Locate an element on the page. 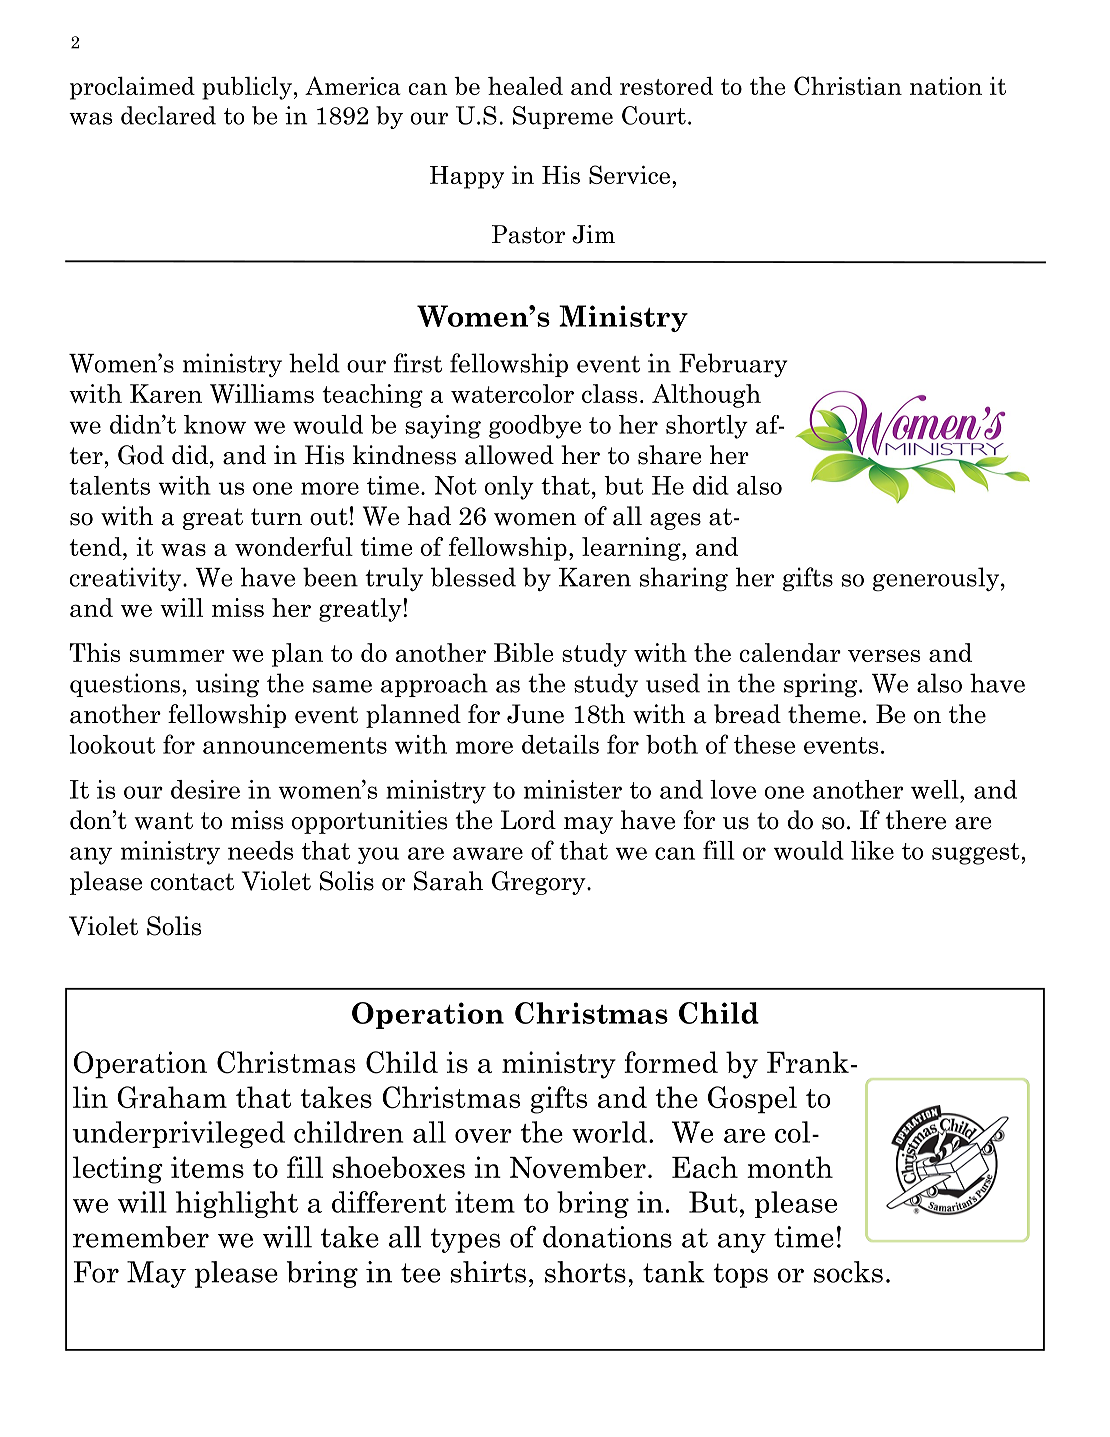 This page has width=1110, height=1437. shirts is located at coordinates (488, 1272).
